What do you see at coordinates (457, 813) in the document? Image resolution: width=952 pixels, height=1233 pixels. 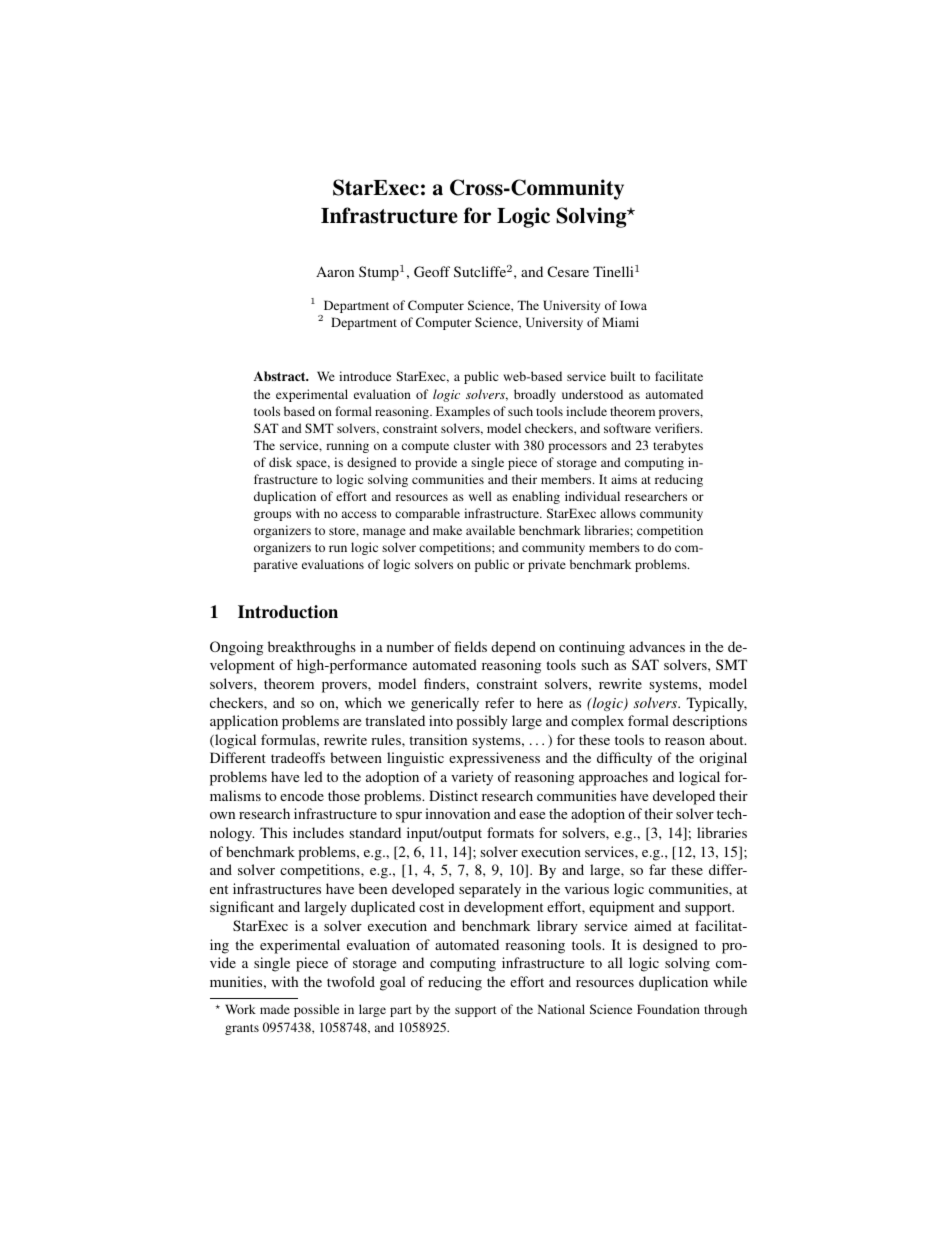 I see `innovation` at bounding box center [457, 813].
